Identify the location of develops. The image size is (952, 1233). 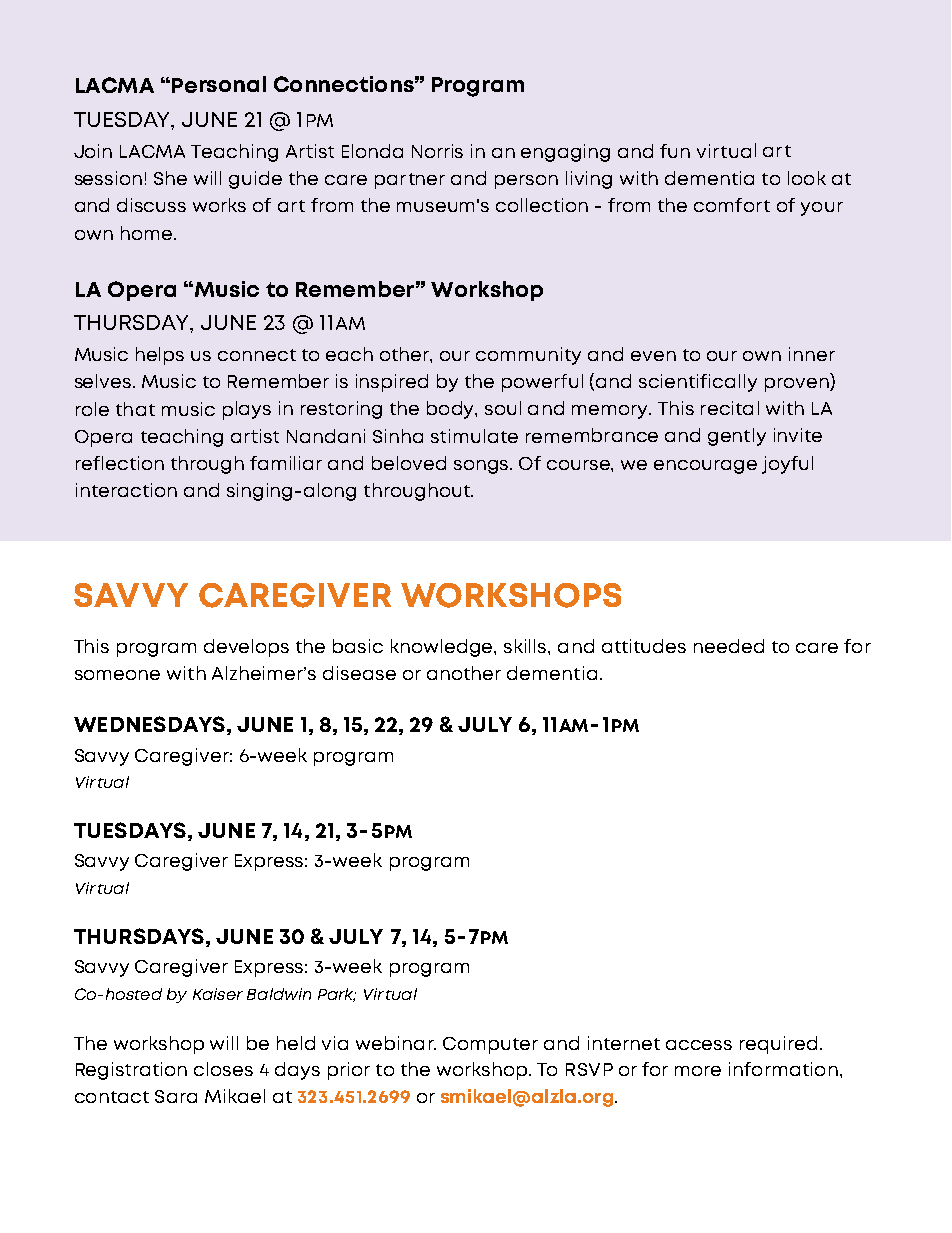
(246, 648).
